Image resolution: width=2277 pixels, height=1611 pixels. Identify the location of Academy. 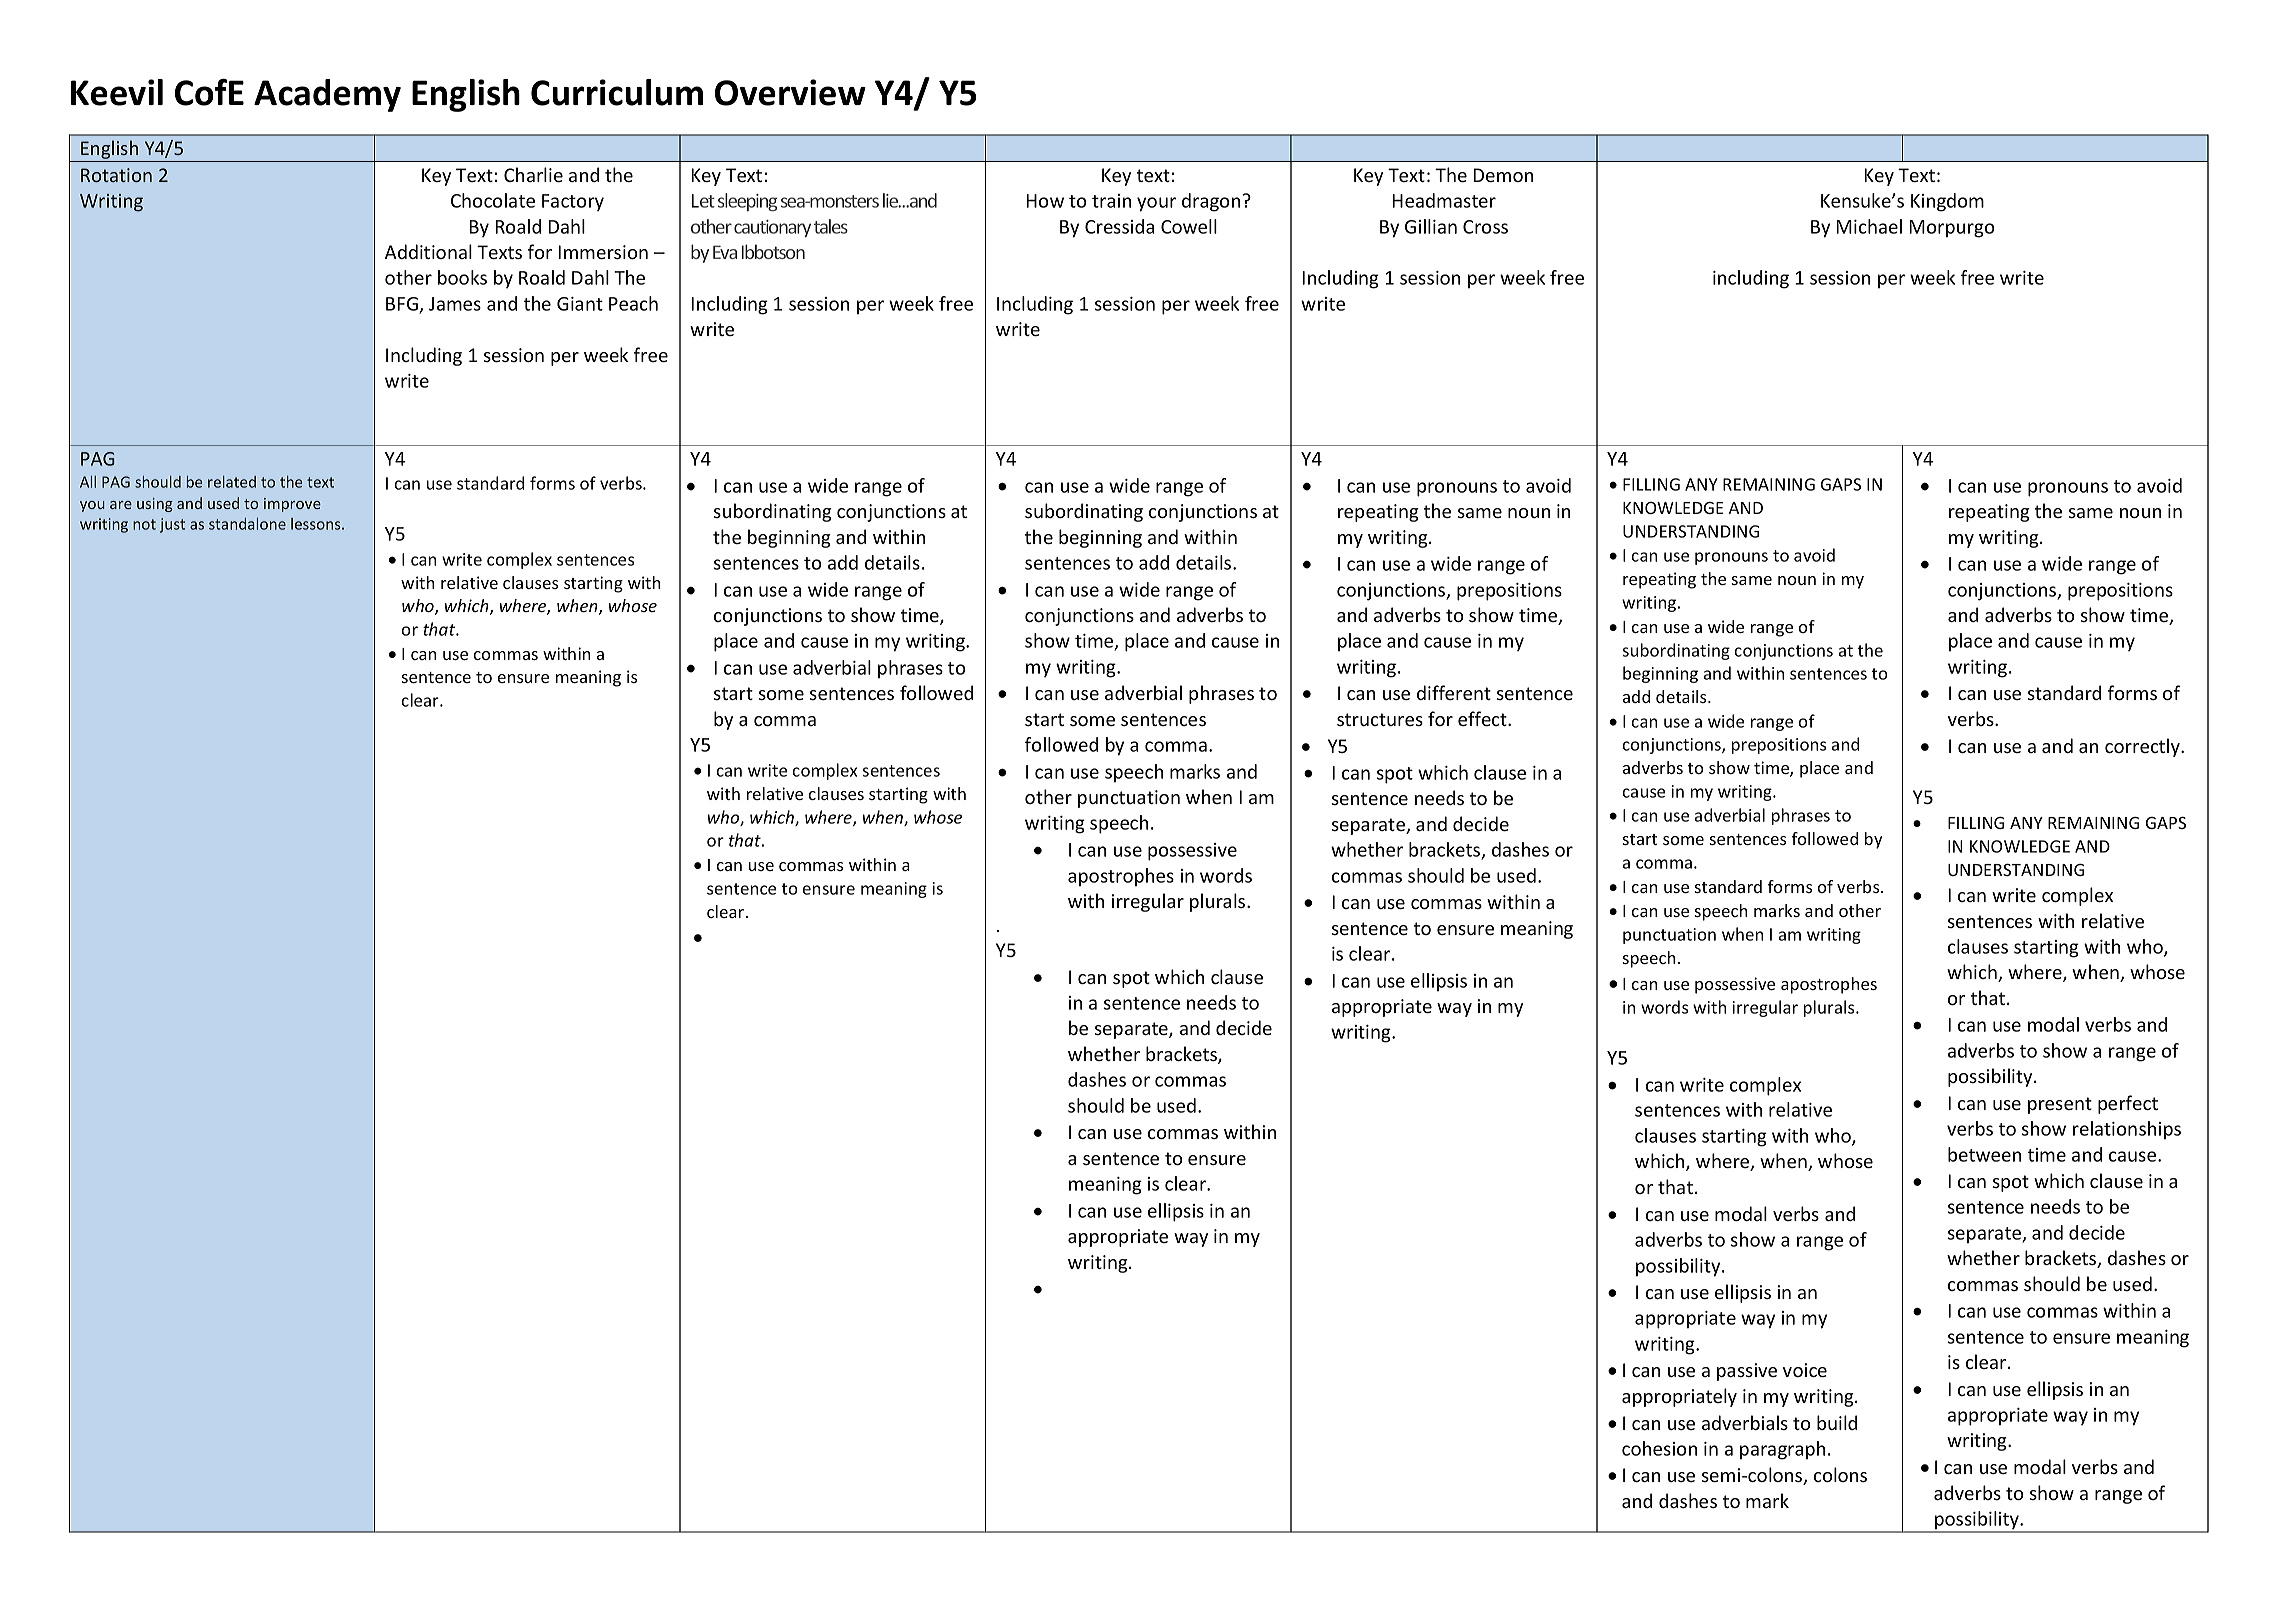
(327, 95).
